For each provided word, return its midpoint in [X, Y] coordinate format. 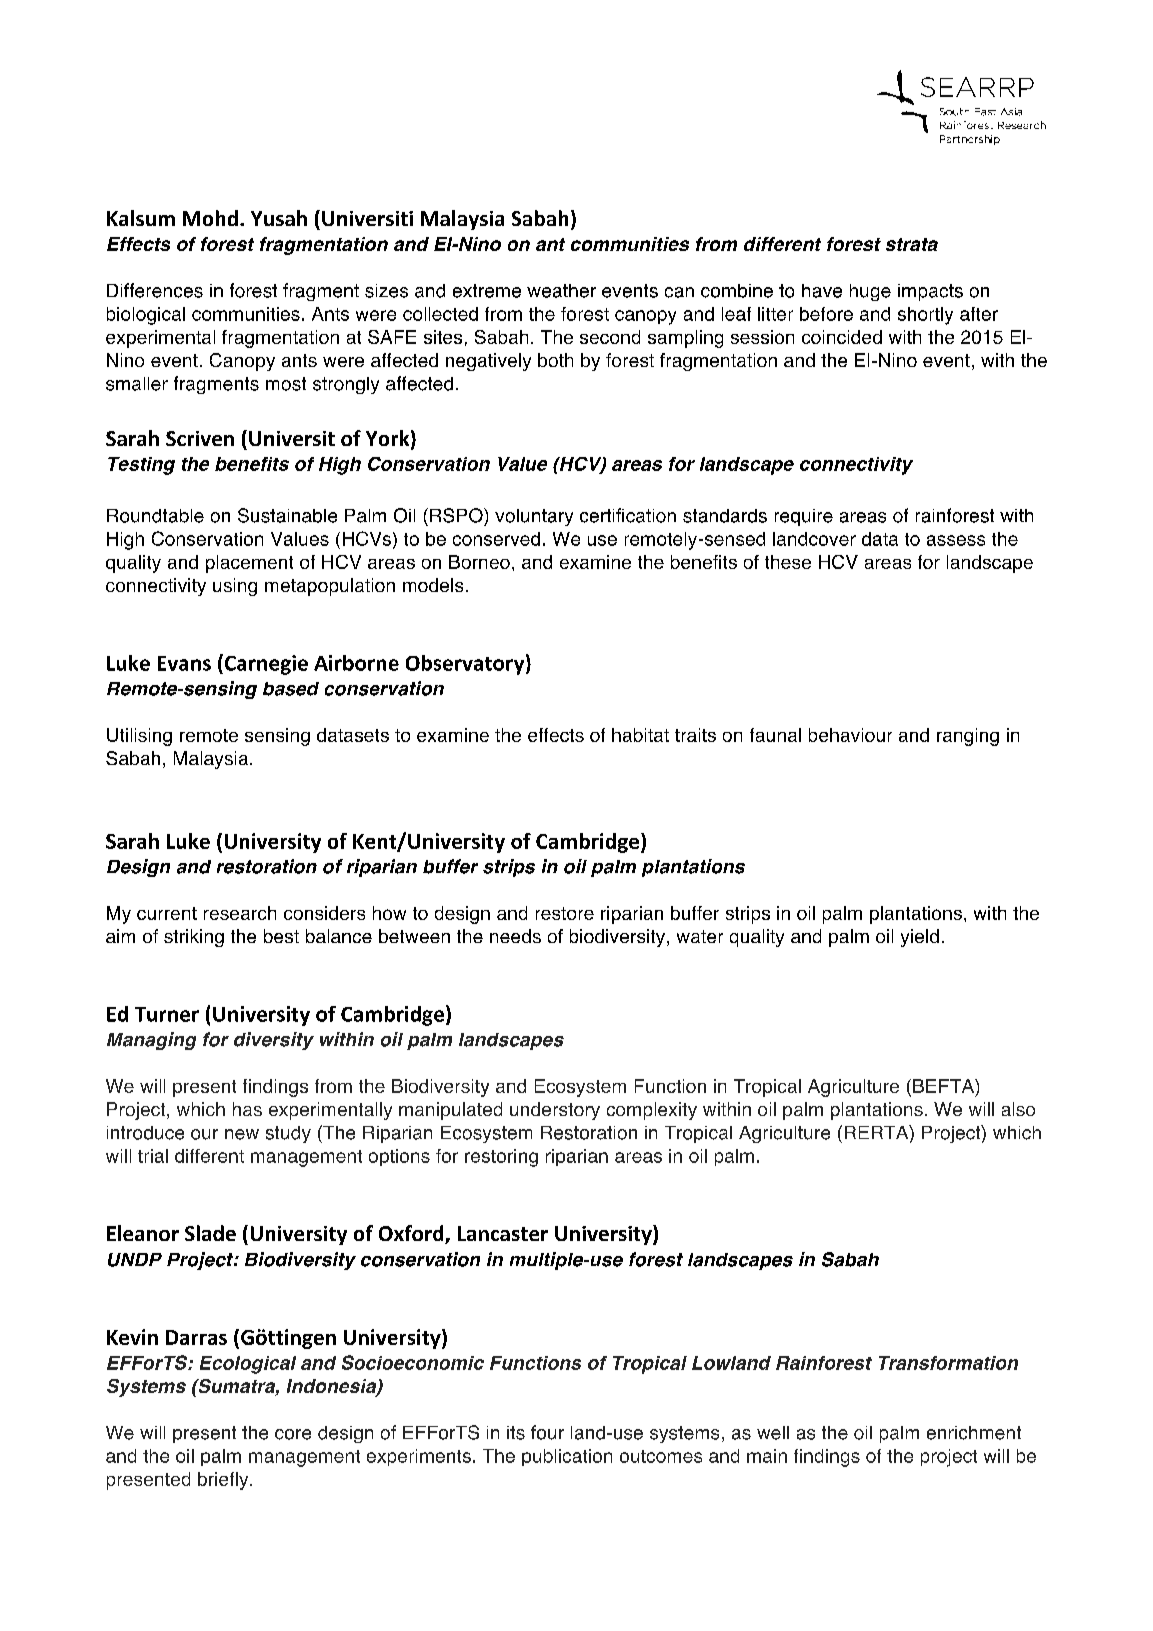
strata [912, 244]
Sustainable [287, 515]
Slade [210, 1233]
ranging [968, 737]
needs [515, 936]
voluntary [534, 517]
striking [194, 938]
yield [920, 938]
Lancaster [503, 1233]
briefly [224, 1481]
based [291, 689]
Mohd [210, 218]
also [1018, 1109]
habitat [640, 735]
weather [561, 291]
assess [956, 540]
